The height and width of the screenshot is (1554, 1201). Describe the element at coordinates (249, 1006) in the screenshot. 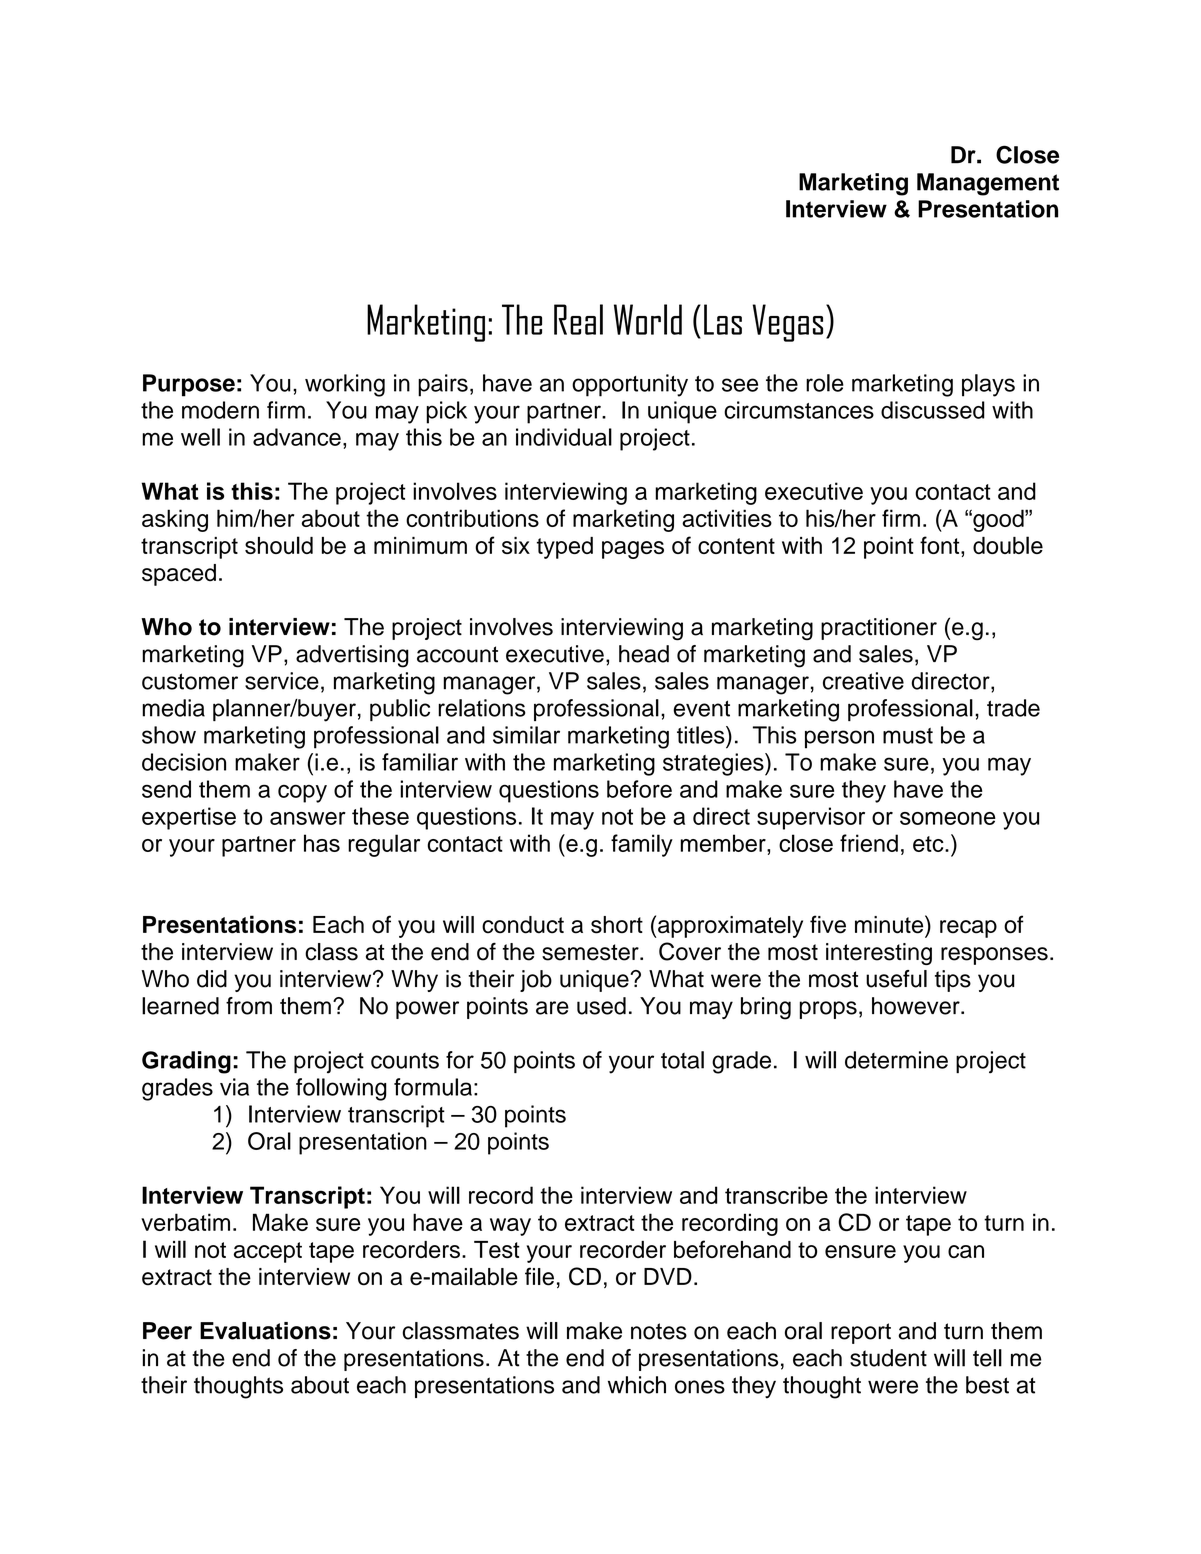

I see `from` at that location.
